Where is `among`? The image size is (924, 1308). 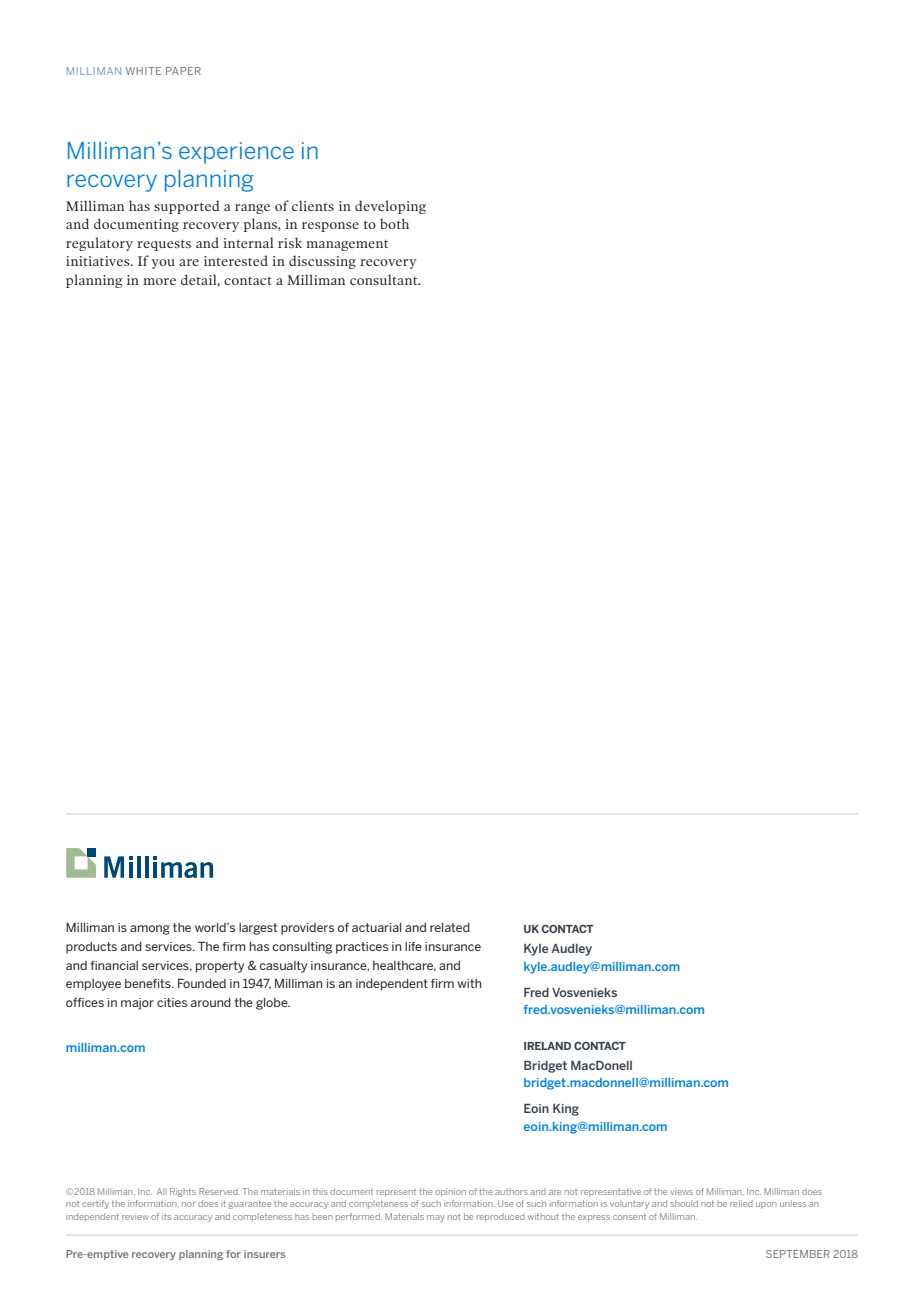
among is located at coordinates (150, 930).
